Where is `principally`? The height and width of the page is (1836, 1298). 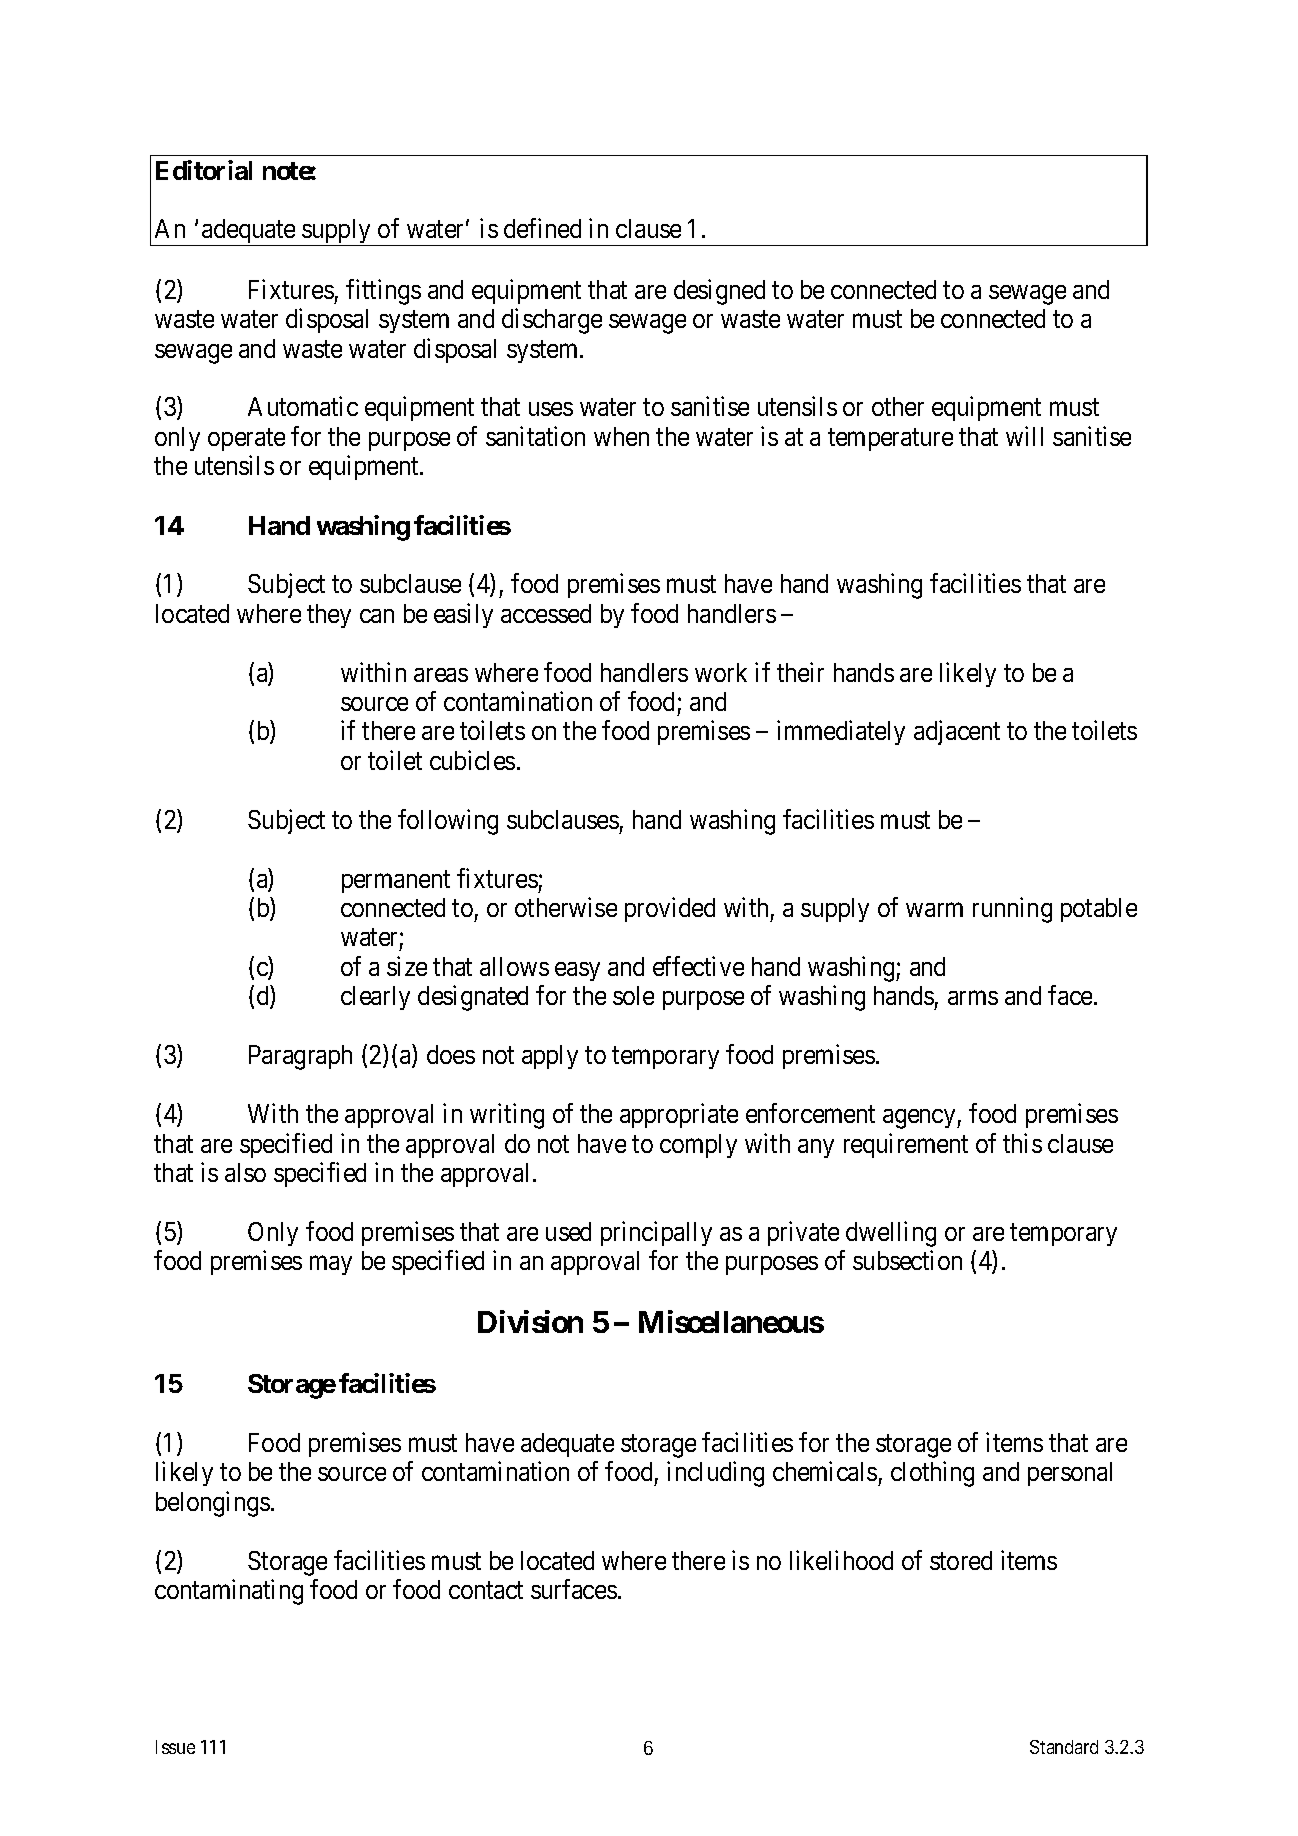 principally is located at coordinates (656, 1233).
